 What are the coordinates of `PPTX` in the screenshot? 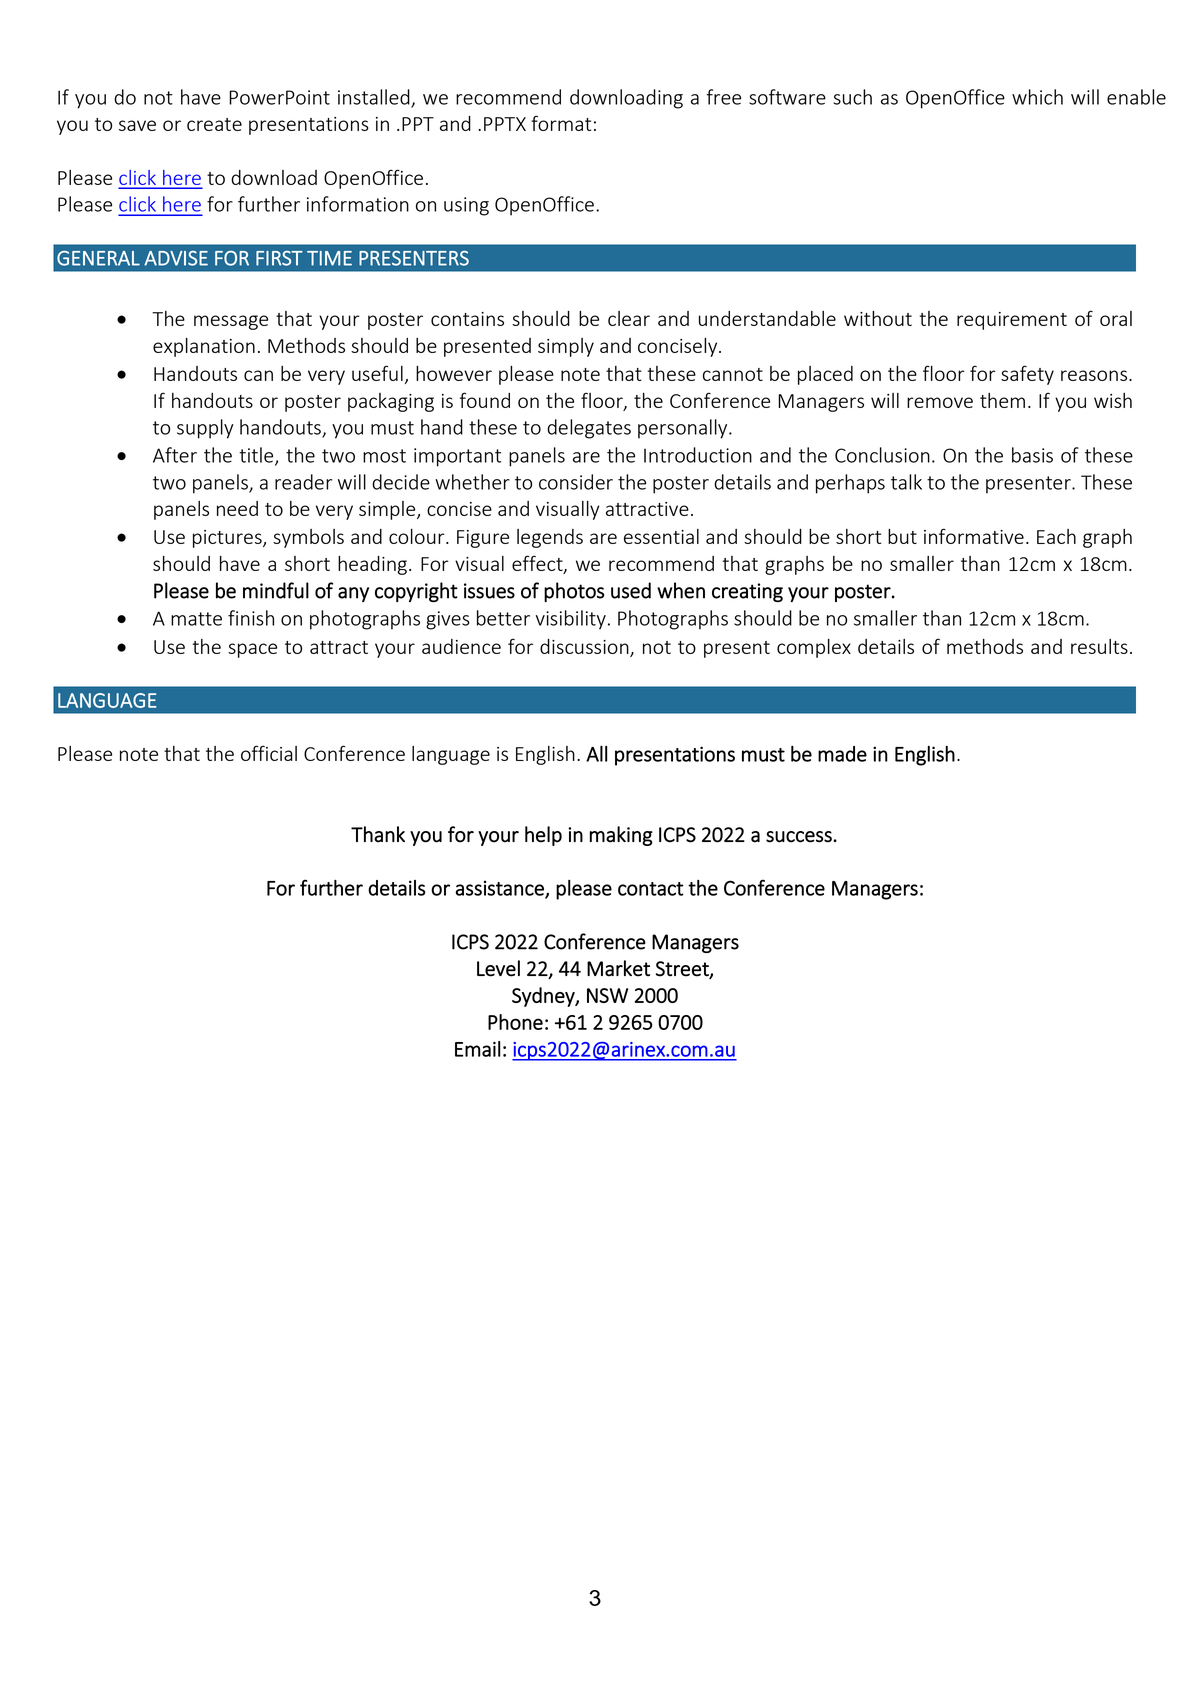 It's located at (505, 124).
